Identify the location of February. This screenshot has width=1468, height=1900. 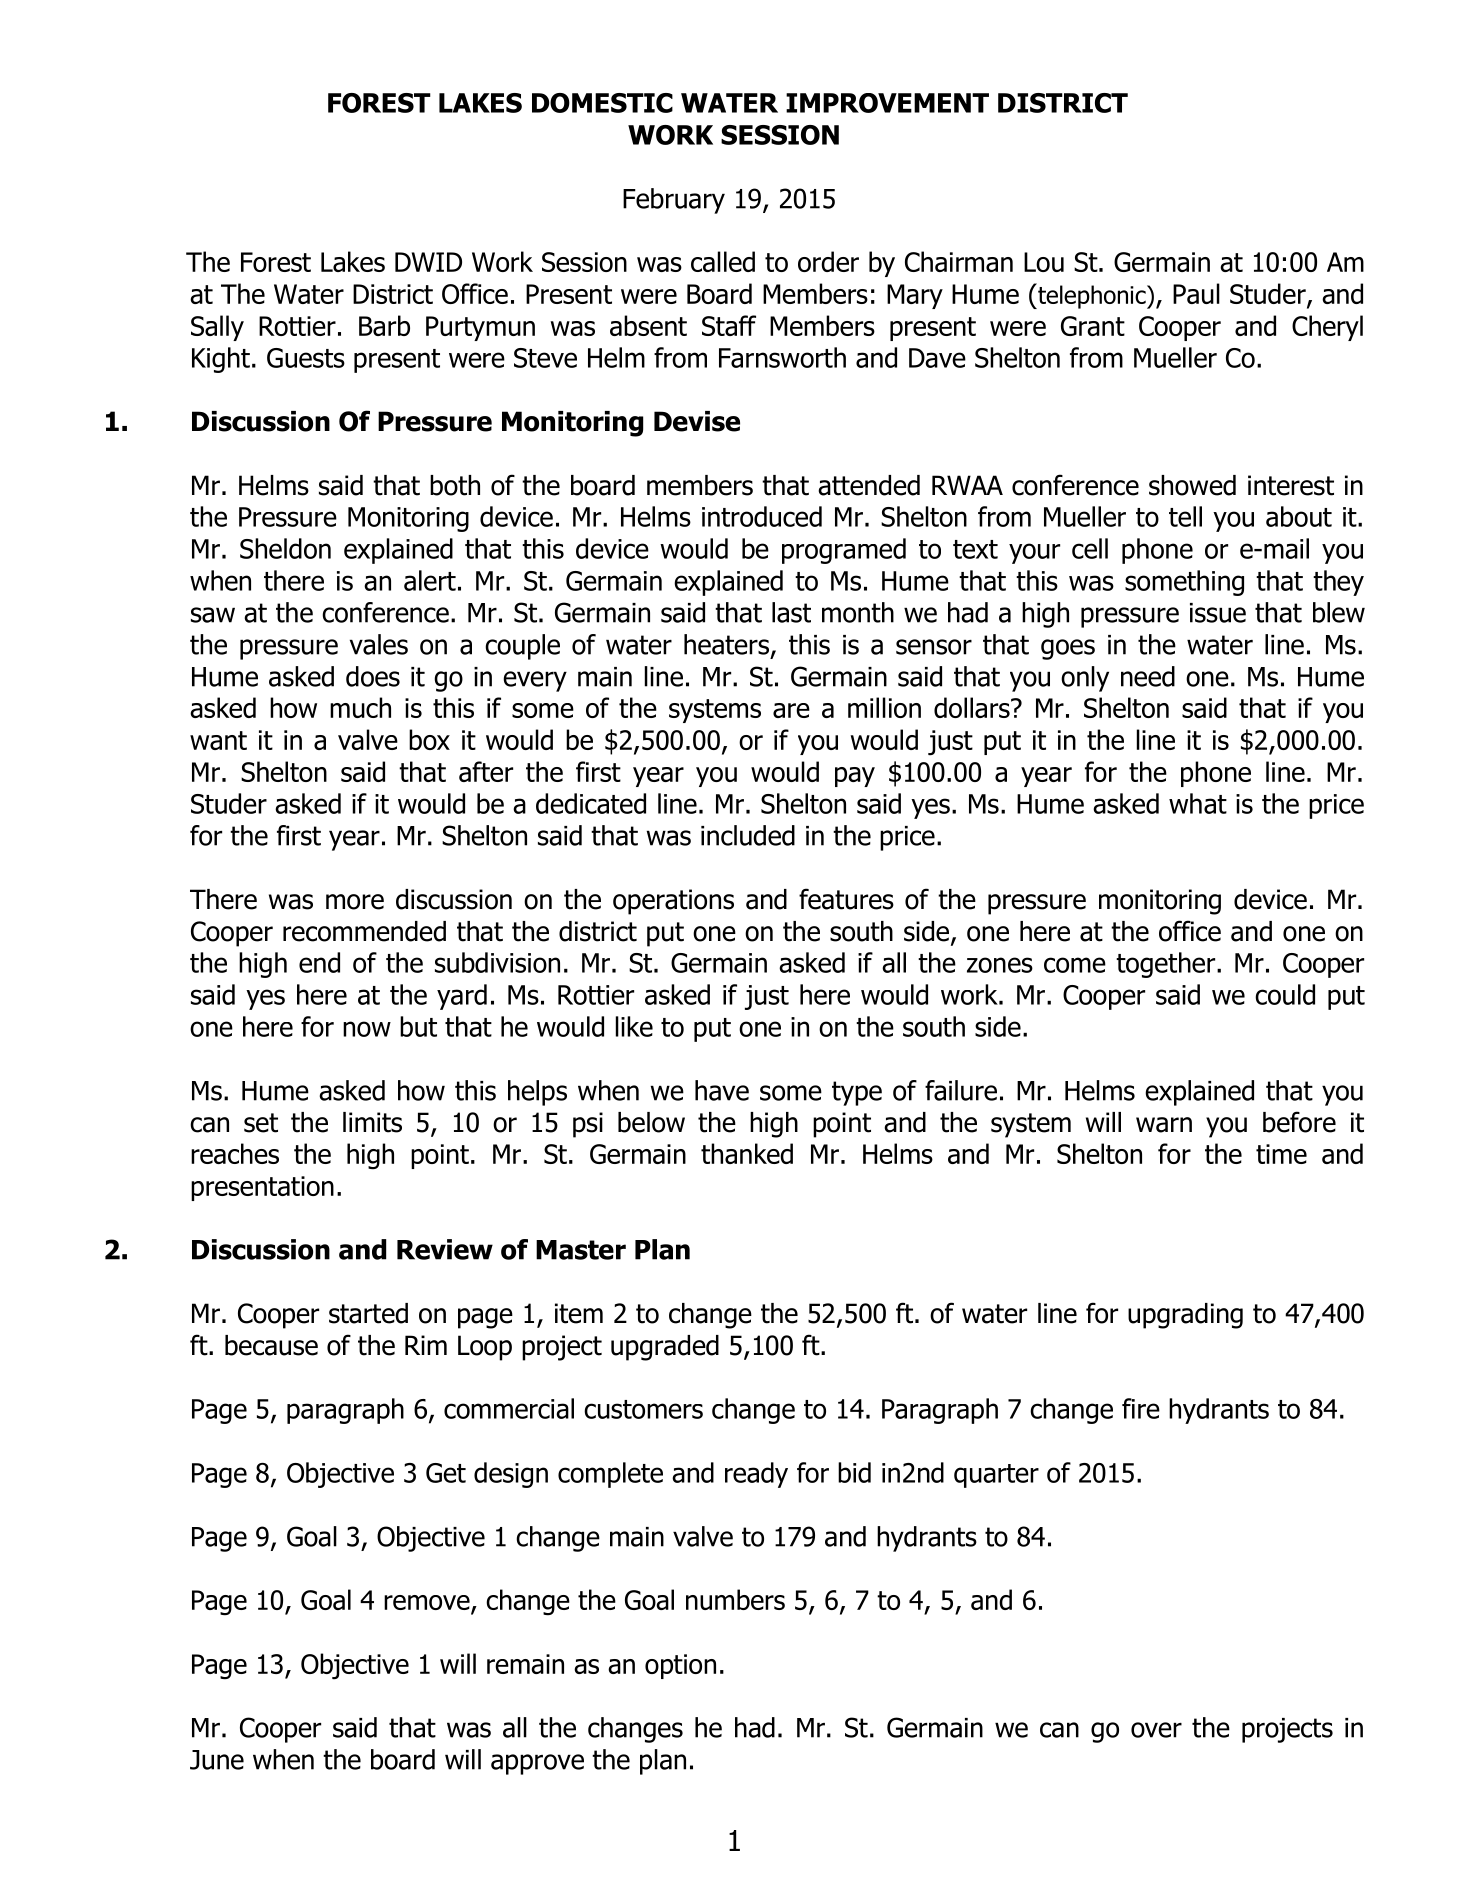
(674, 201).
